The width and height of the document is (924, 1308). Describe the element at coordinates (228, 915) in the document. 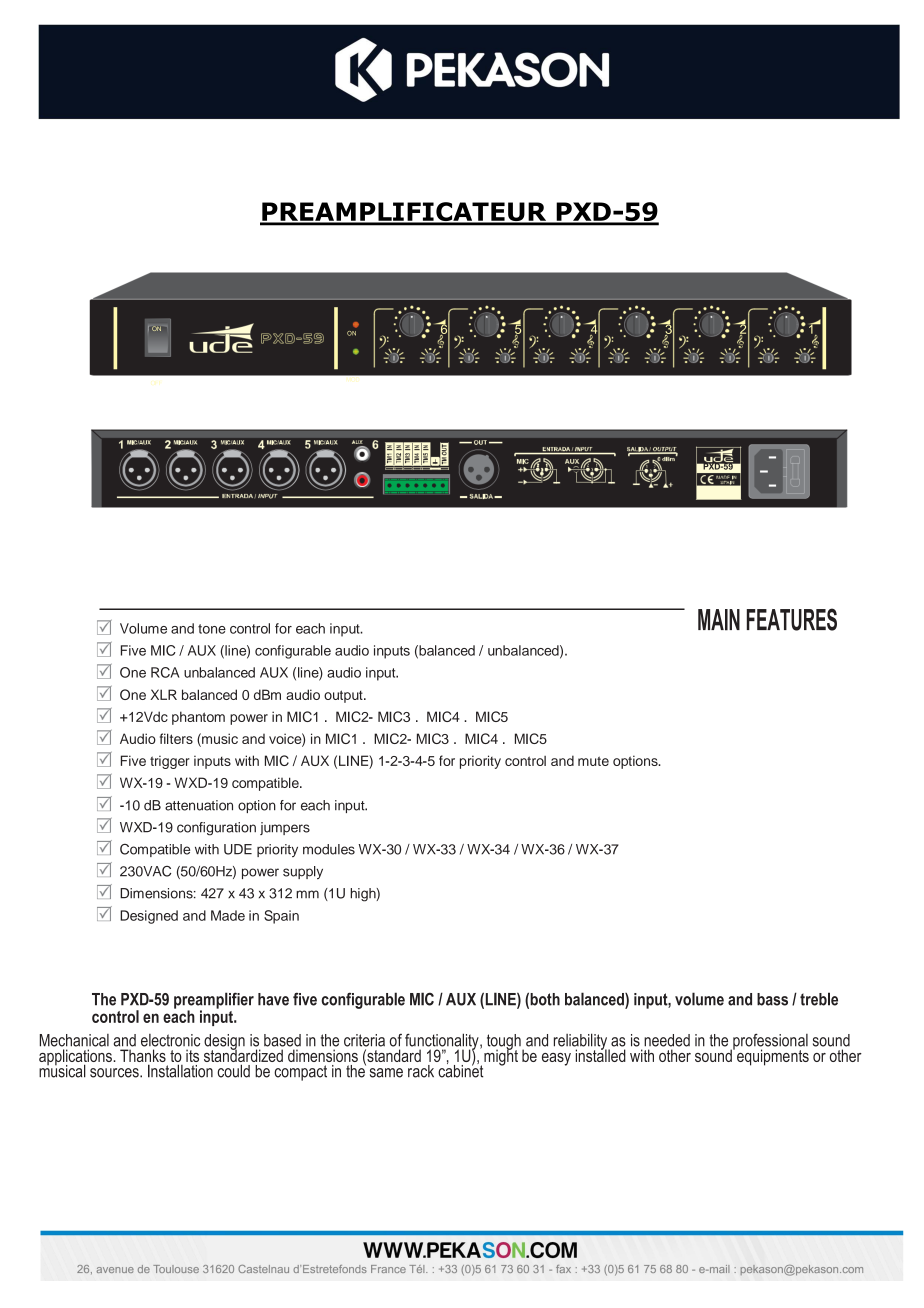

I see `Made` at that location.
